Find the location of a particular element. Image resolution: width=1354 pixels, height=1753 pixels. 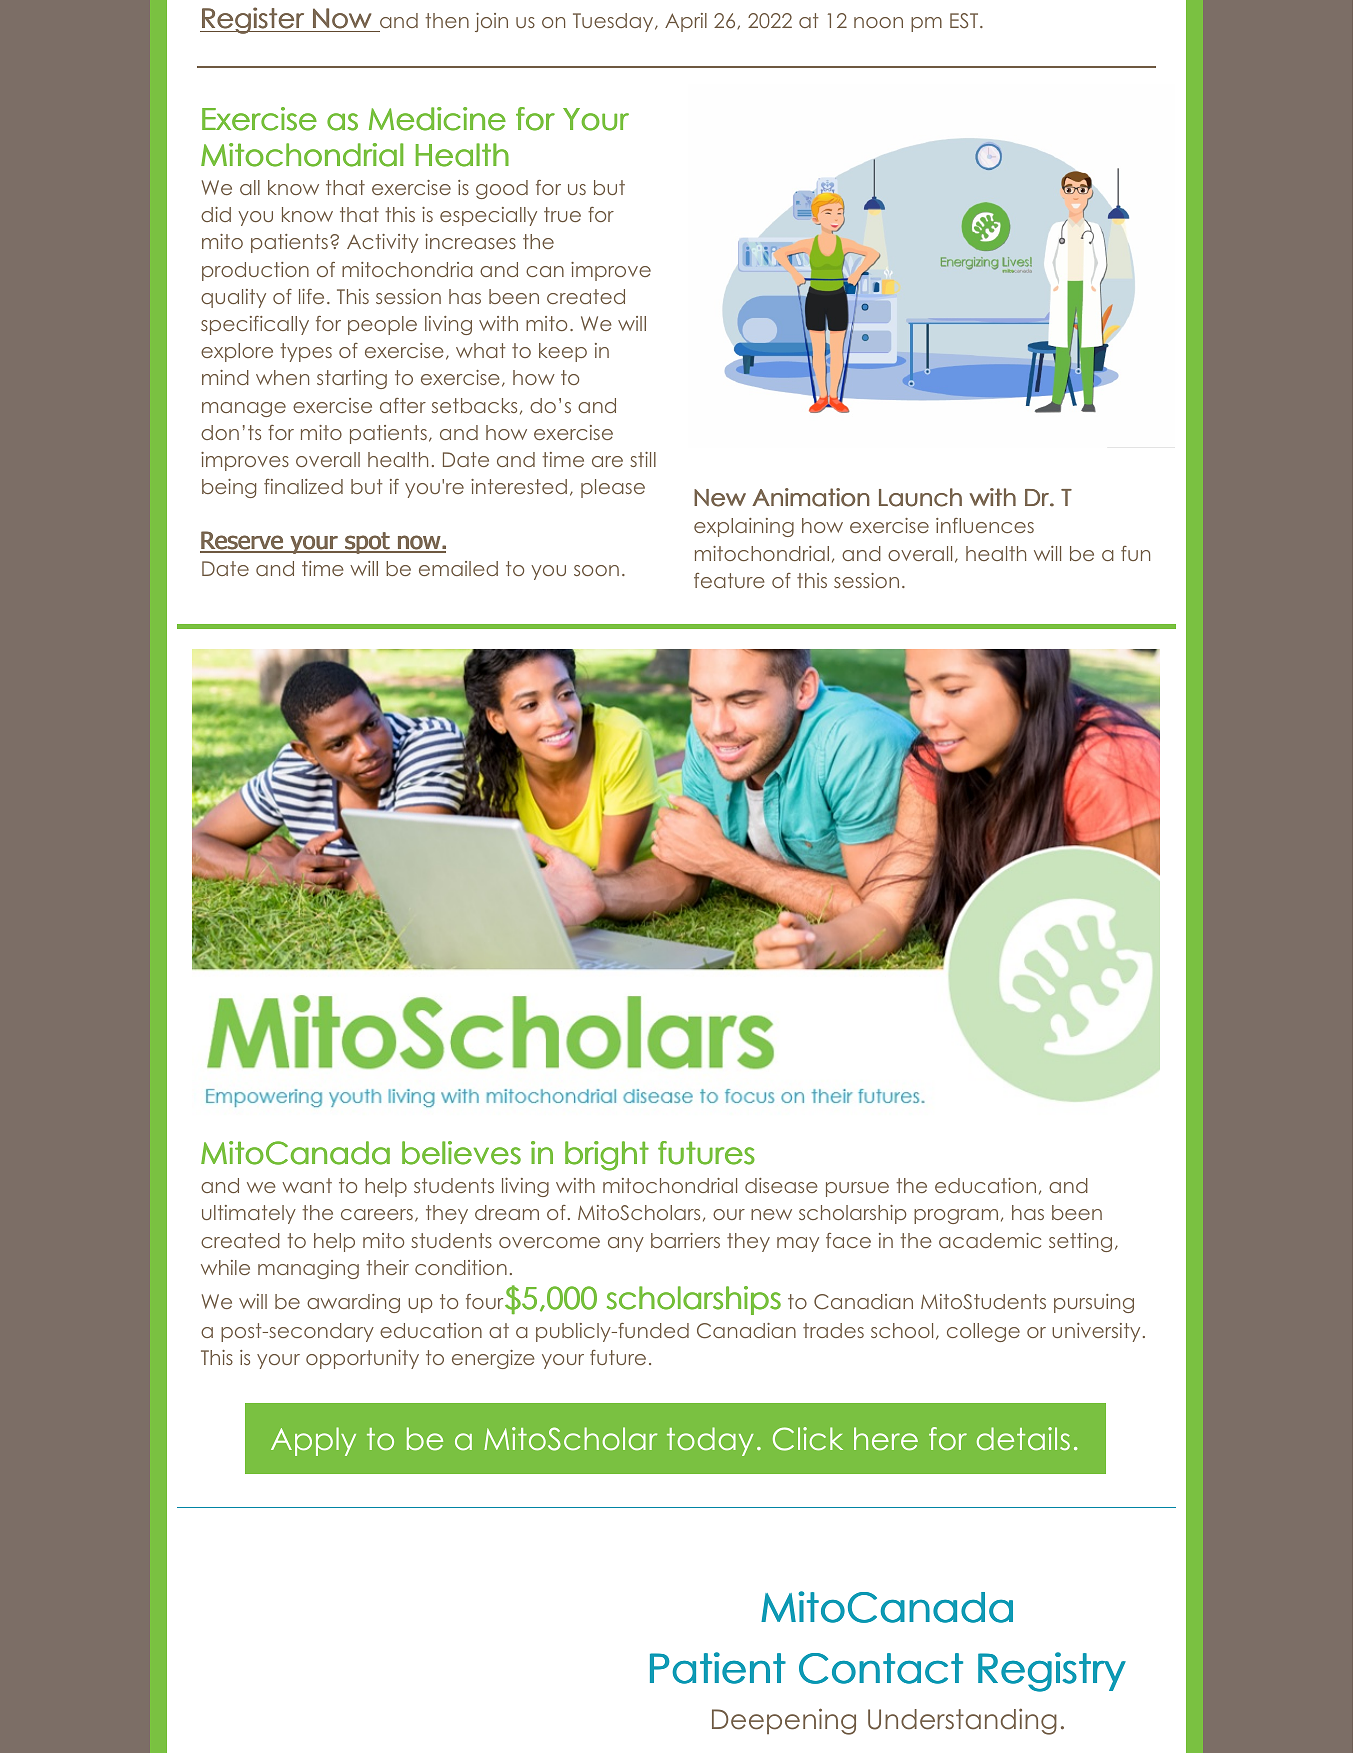

noon is located at coordinates (878, 22).
